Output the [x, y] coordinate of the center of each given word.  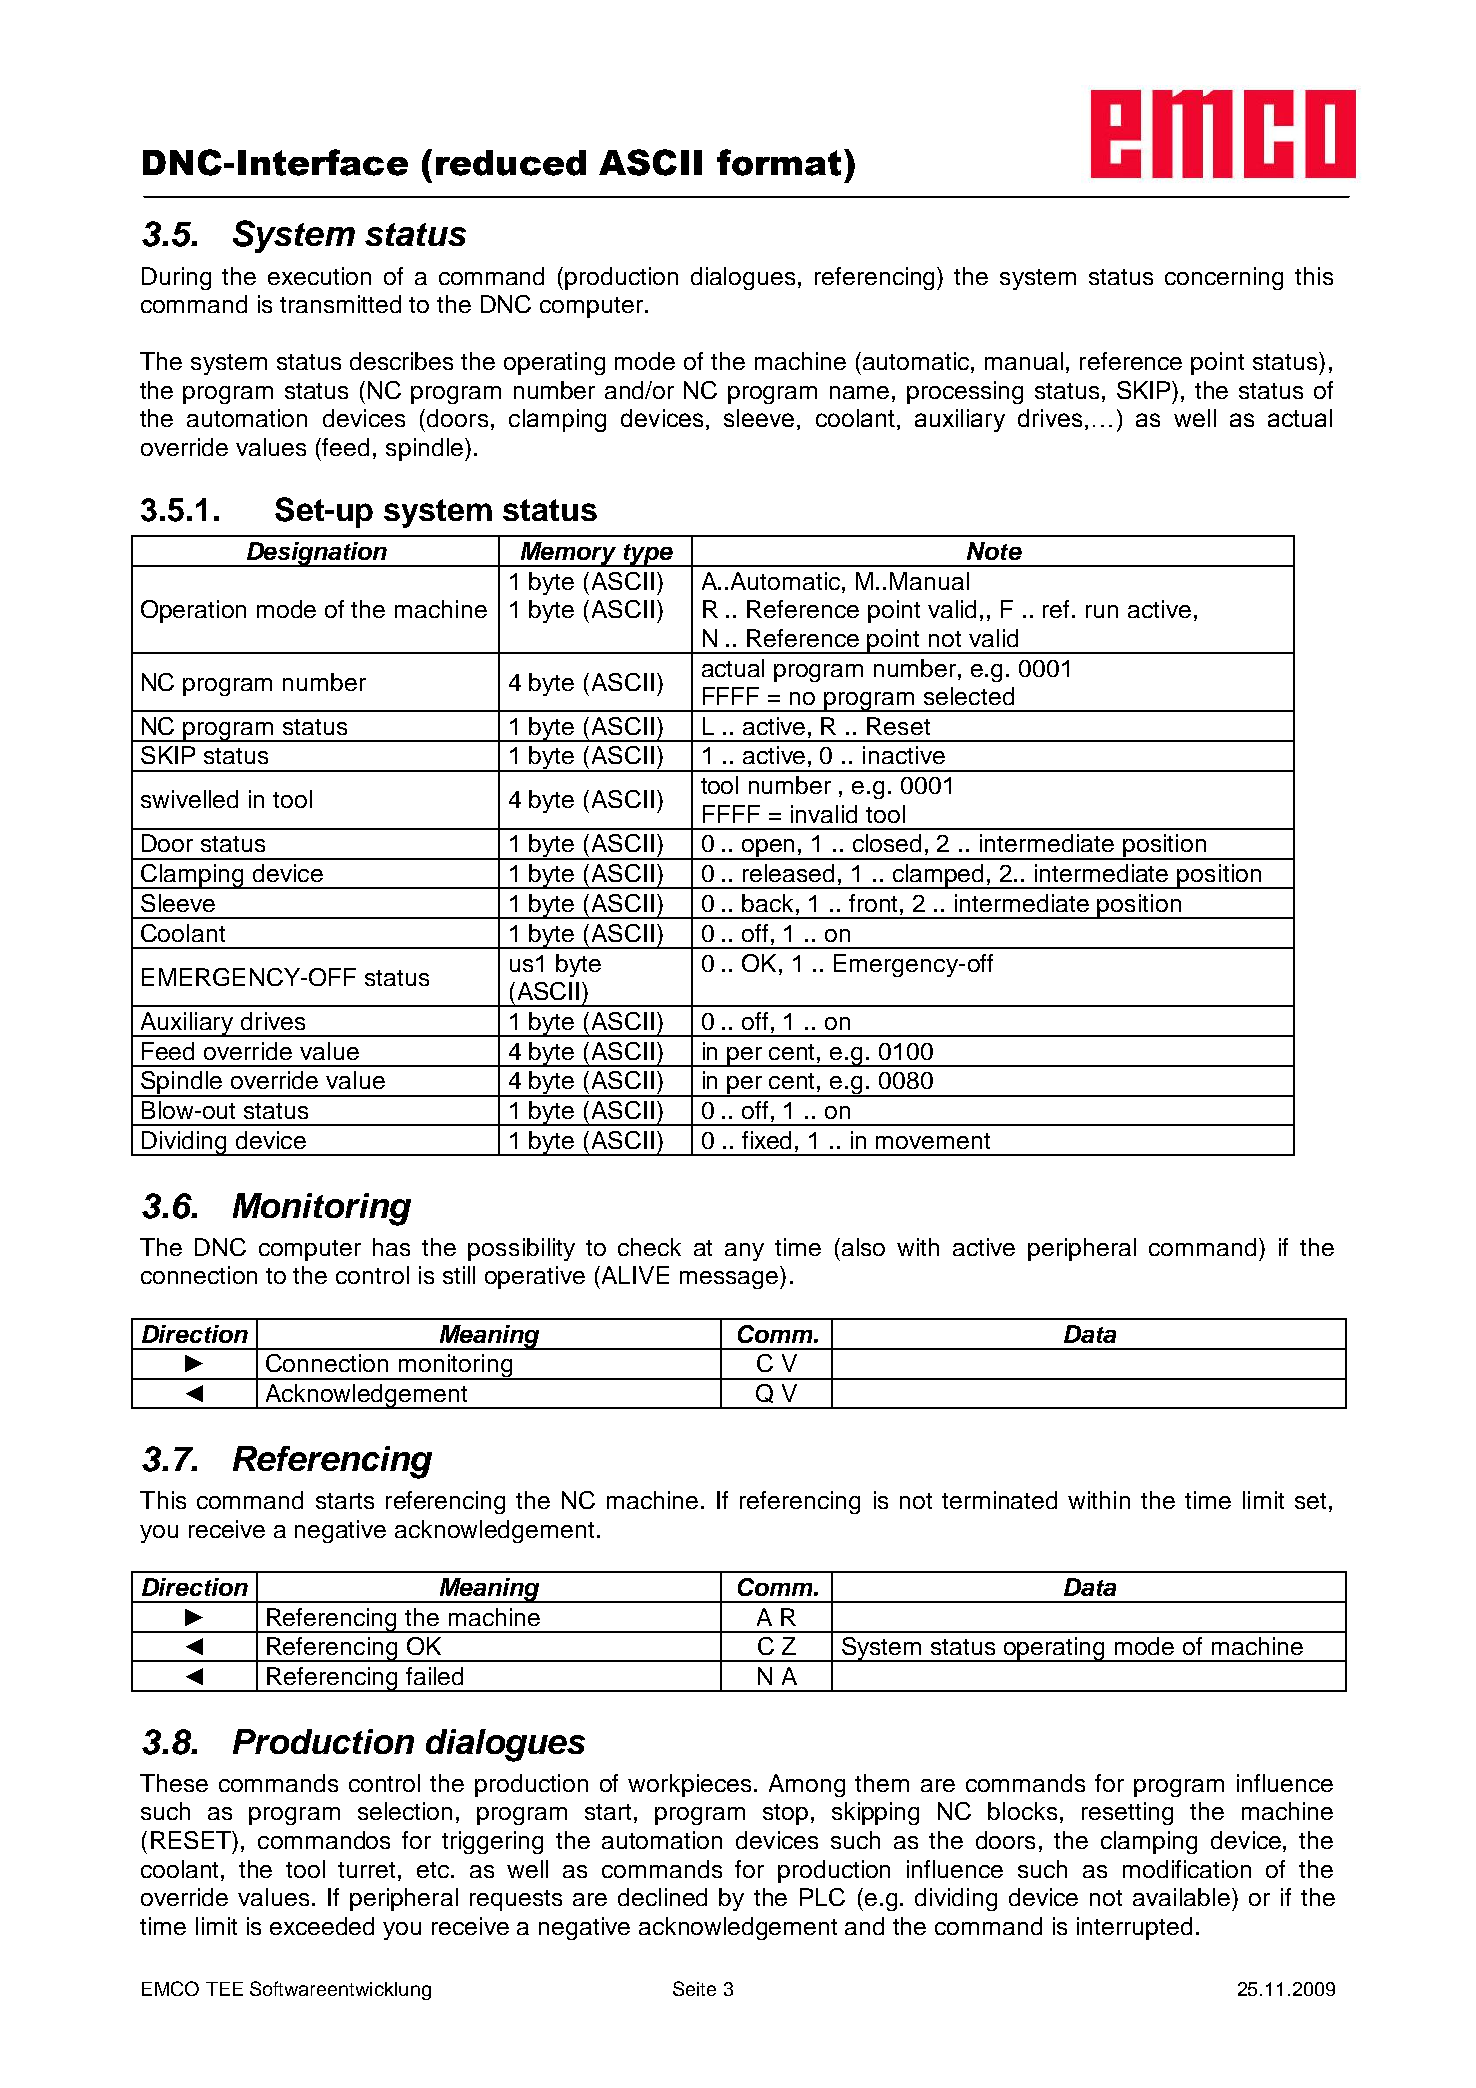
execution [319, 276]
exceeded [322, 1926]
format [779, 162]
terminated [999, 1500]
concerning [1224, 278]
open [769, 849]
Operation [193, 611]
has [391, 1247]
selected [969, 696]
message [730, 1280]
